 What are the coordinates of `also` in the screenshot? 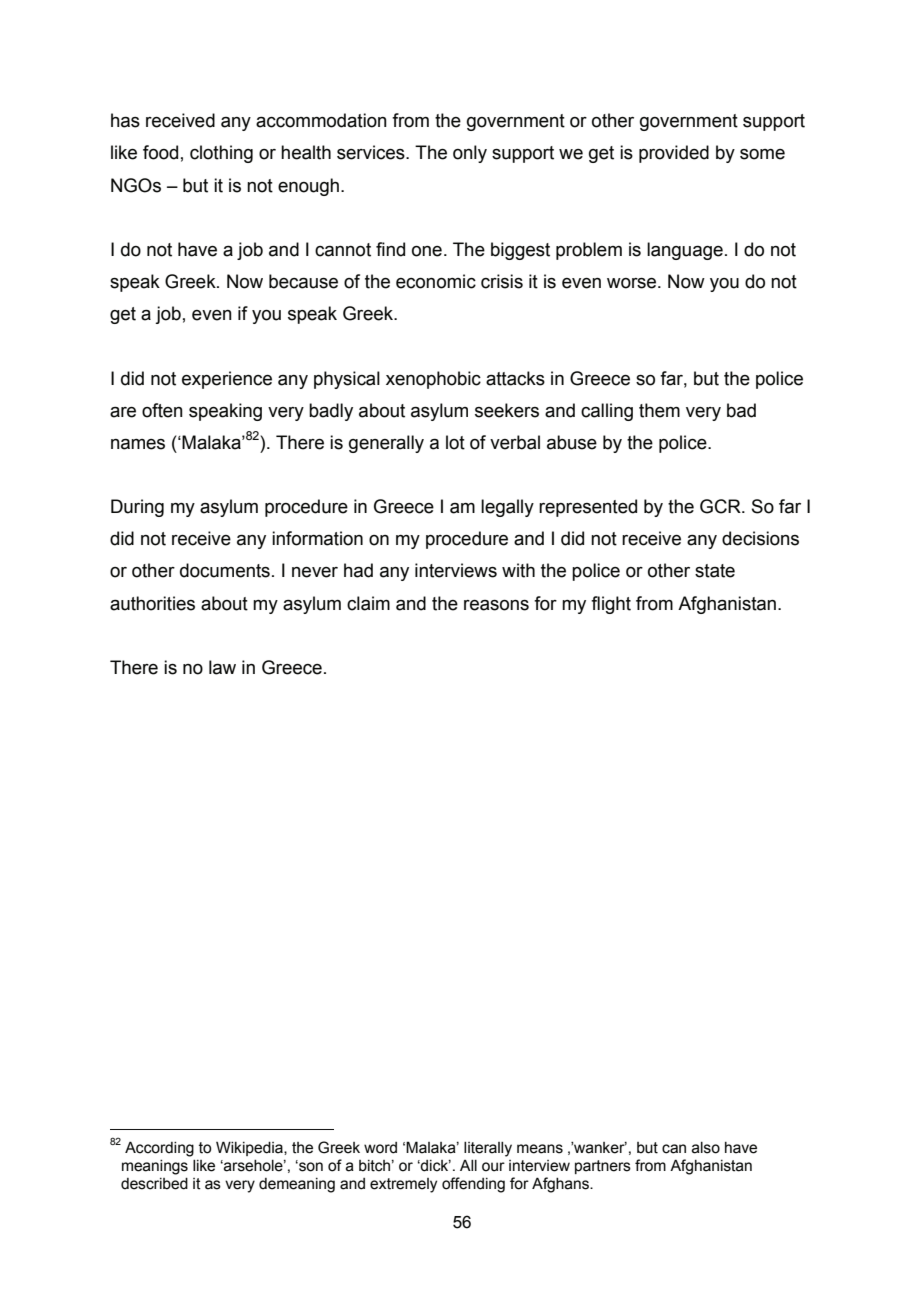 It's located at (706, 1148).
